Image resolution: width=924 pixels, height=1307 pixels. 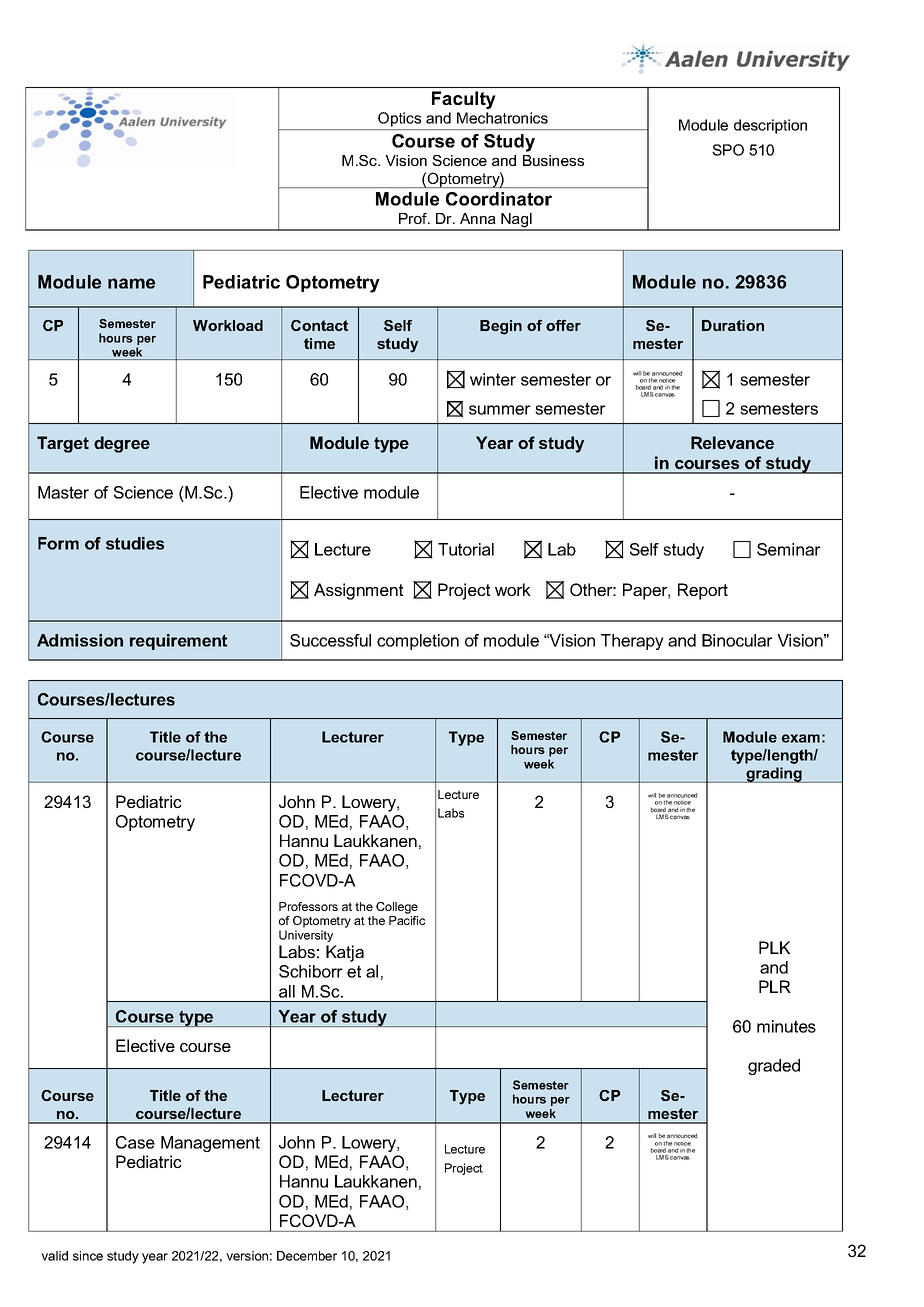 I want to click on since, so click(x=88, y=1256).
